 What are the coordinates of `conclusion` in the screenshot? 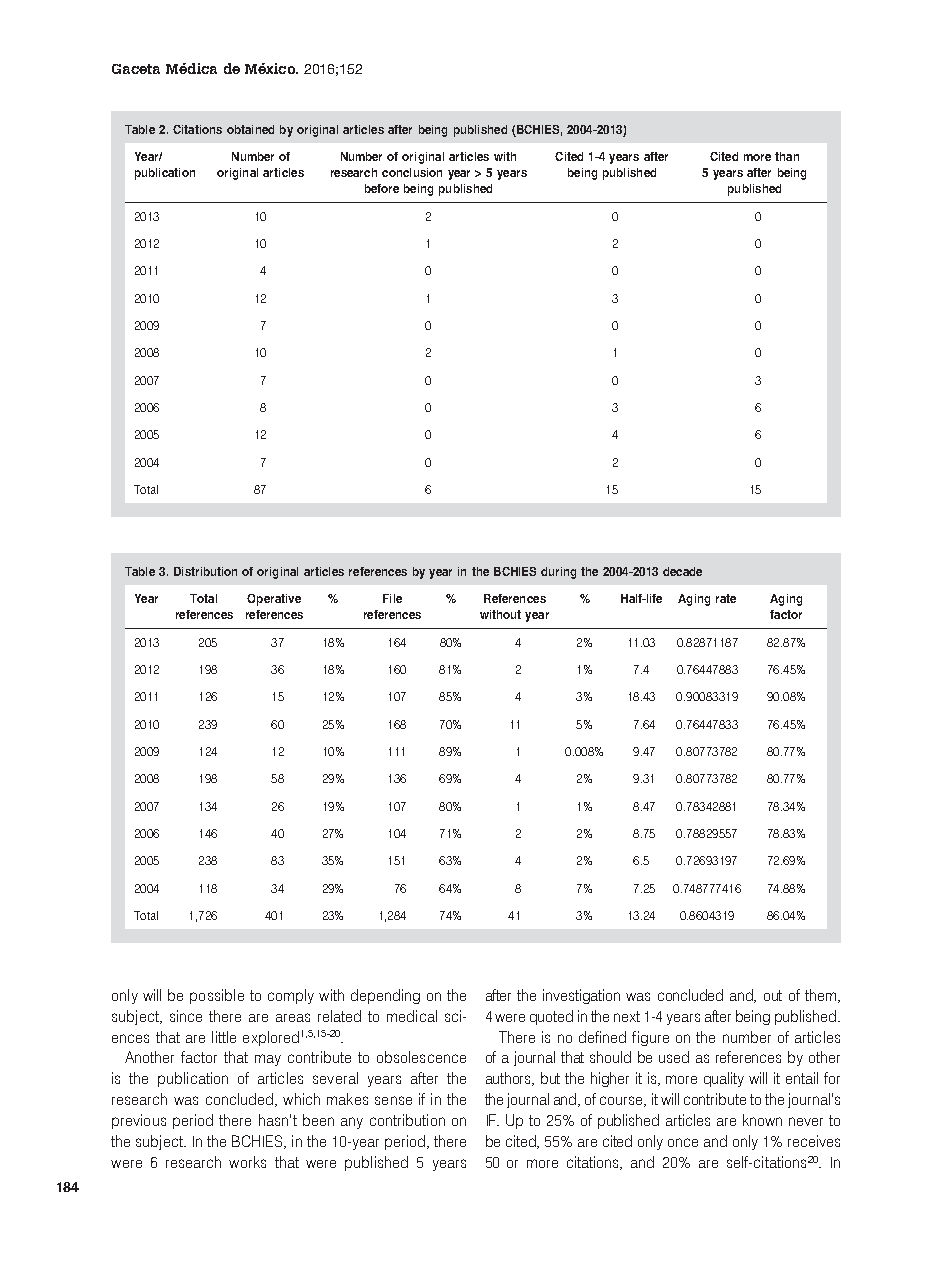 It's located at (412, 172).
